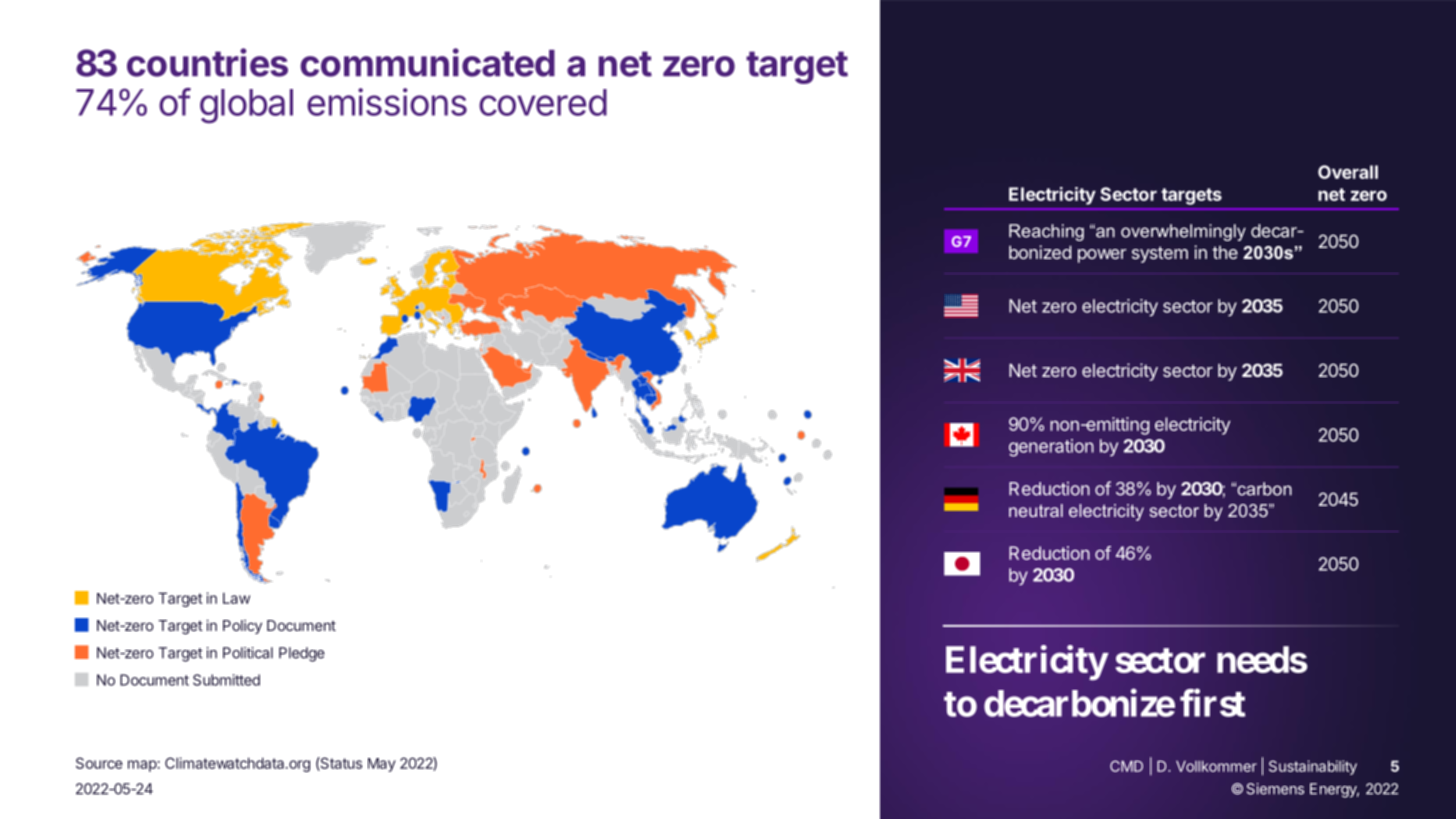 The image size is (1456, 819). Describe the element at coordinates (1051, 448) in the document. I see `generation` at that location.
